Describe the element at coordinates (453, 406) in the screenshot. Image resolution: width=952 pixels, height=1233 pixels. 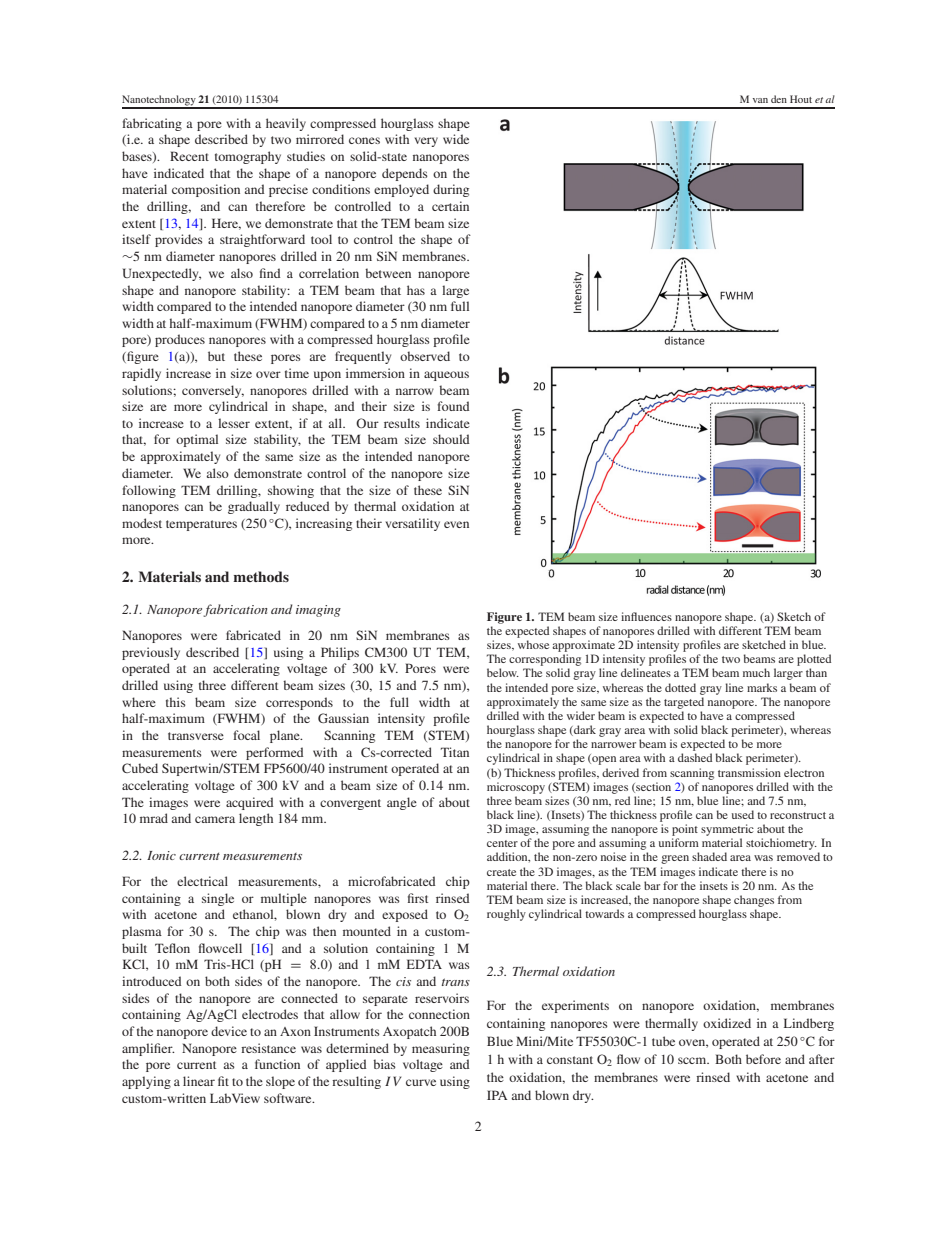
I see `found` at that location.
